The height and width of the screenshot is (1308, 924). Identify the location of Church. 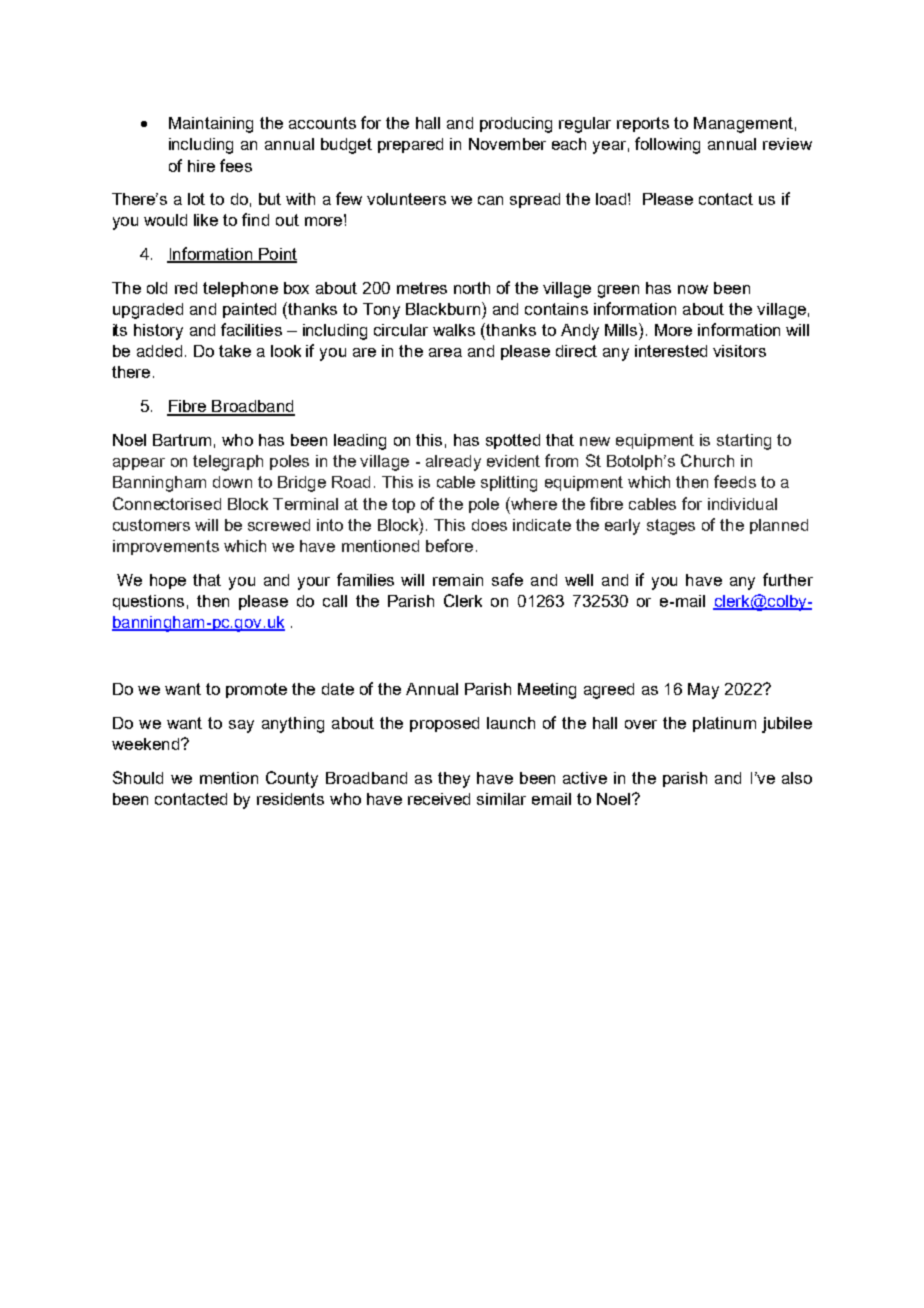
(707, 460).
